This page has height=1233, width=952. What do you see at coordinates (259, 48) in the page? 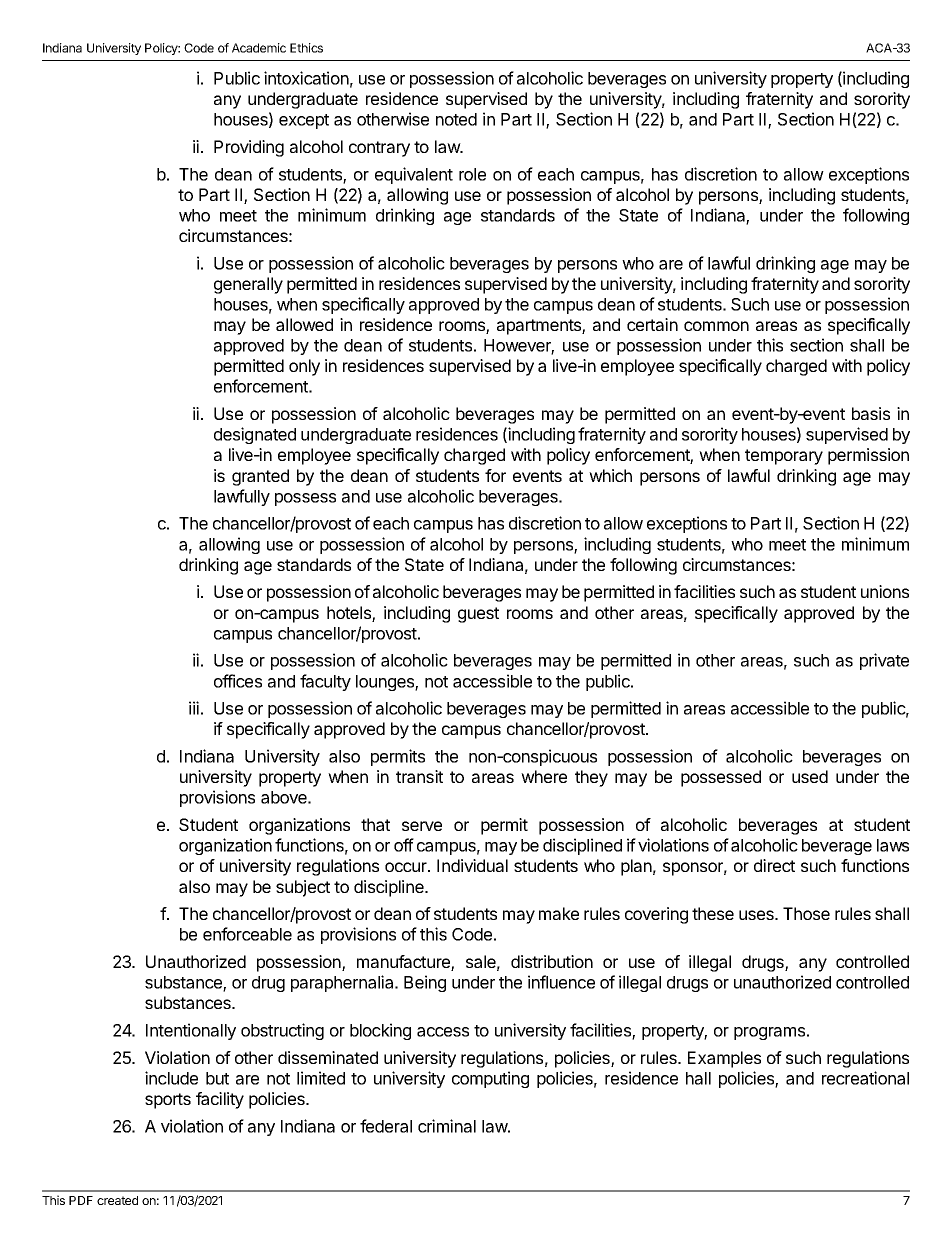
I see `Academic` at bounding box center [259, 48].
